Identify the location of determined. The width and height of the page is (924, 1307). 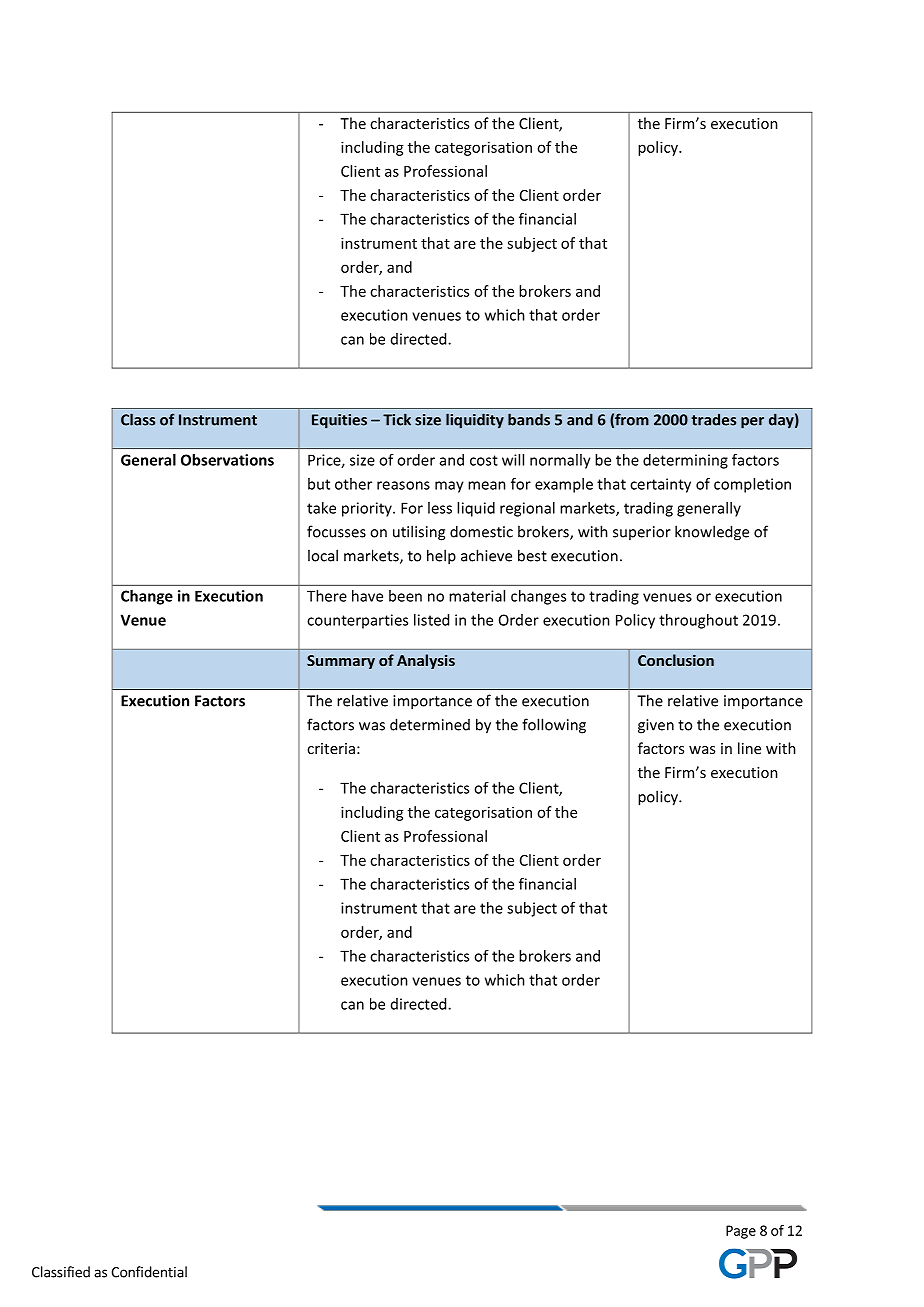
(430, 724).
